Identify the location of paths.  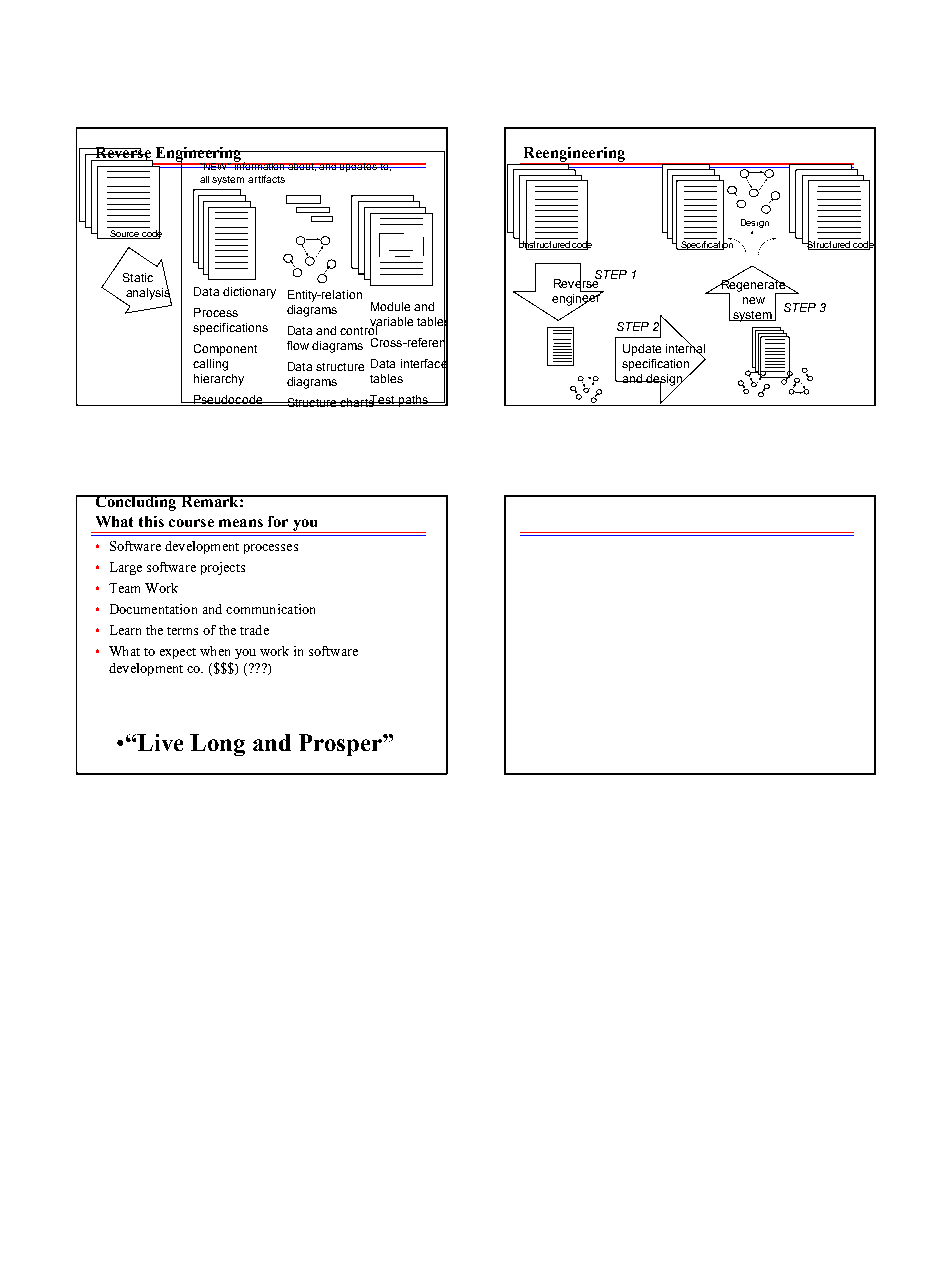
(413, 401).
